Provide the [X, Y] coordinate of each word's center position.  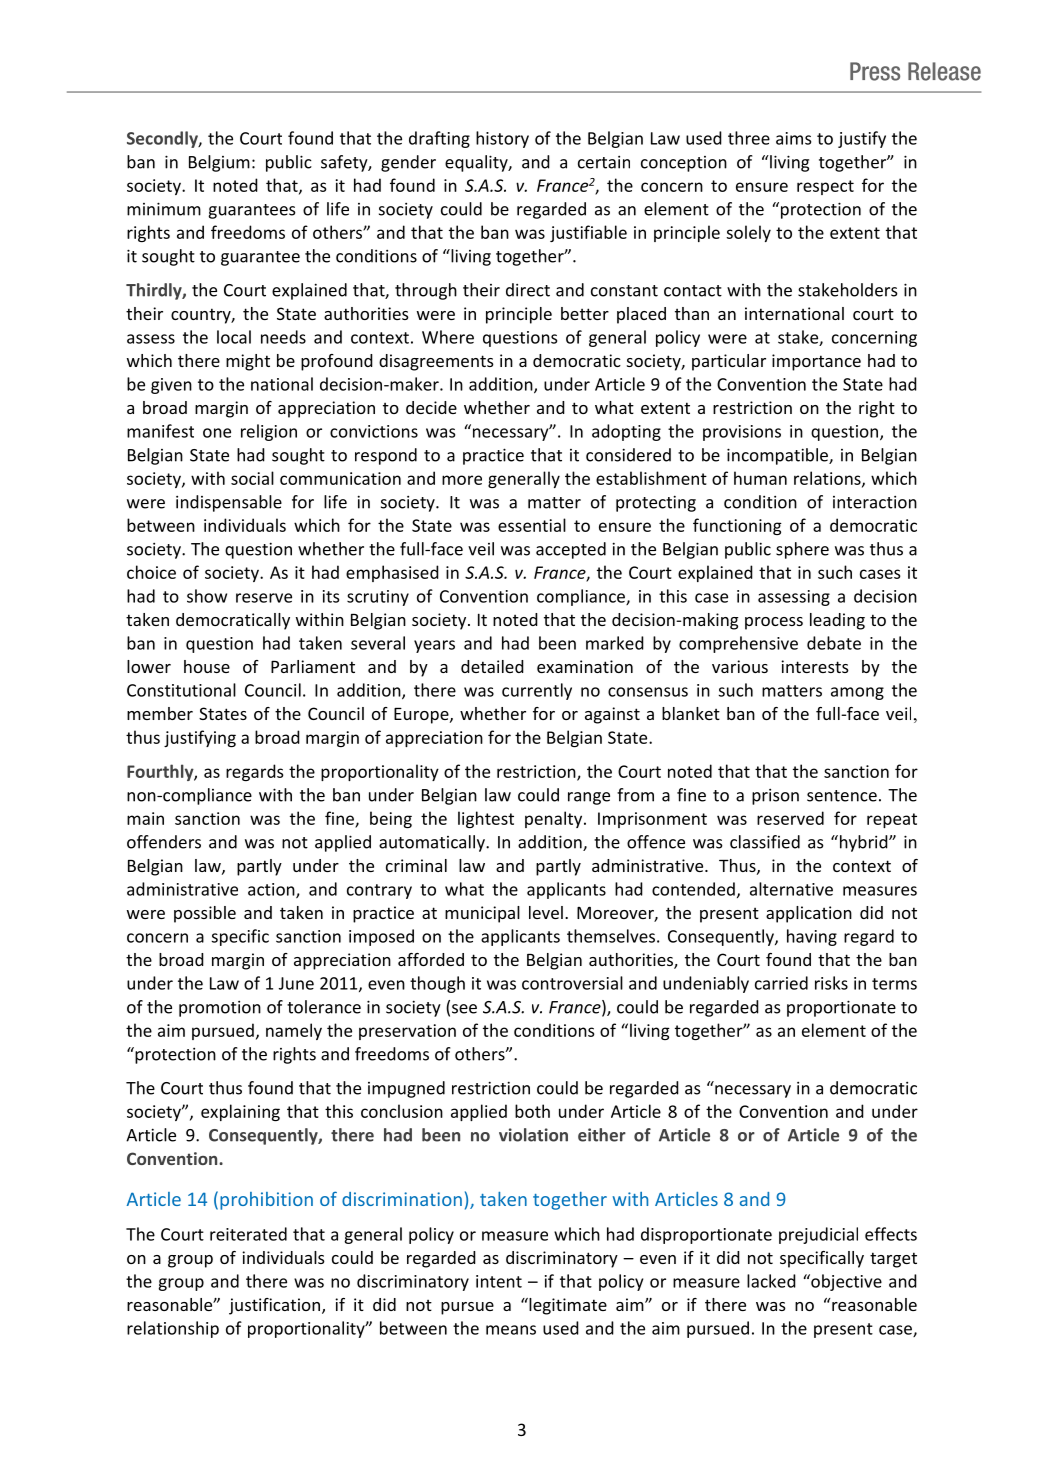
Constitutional [181, 690]
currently [537, 691]
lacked [771, 1281]
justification [274, 1306]
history [502, 139]
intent [499, 1281]
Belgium [219, 163]
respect [825, 187]
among [857, 693]
